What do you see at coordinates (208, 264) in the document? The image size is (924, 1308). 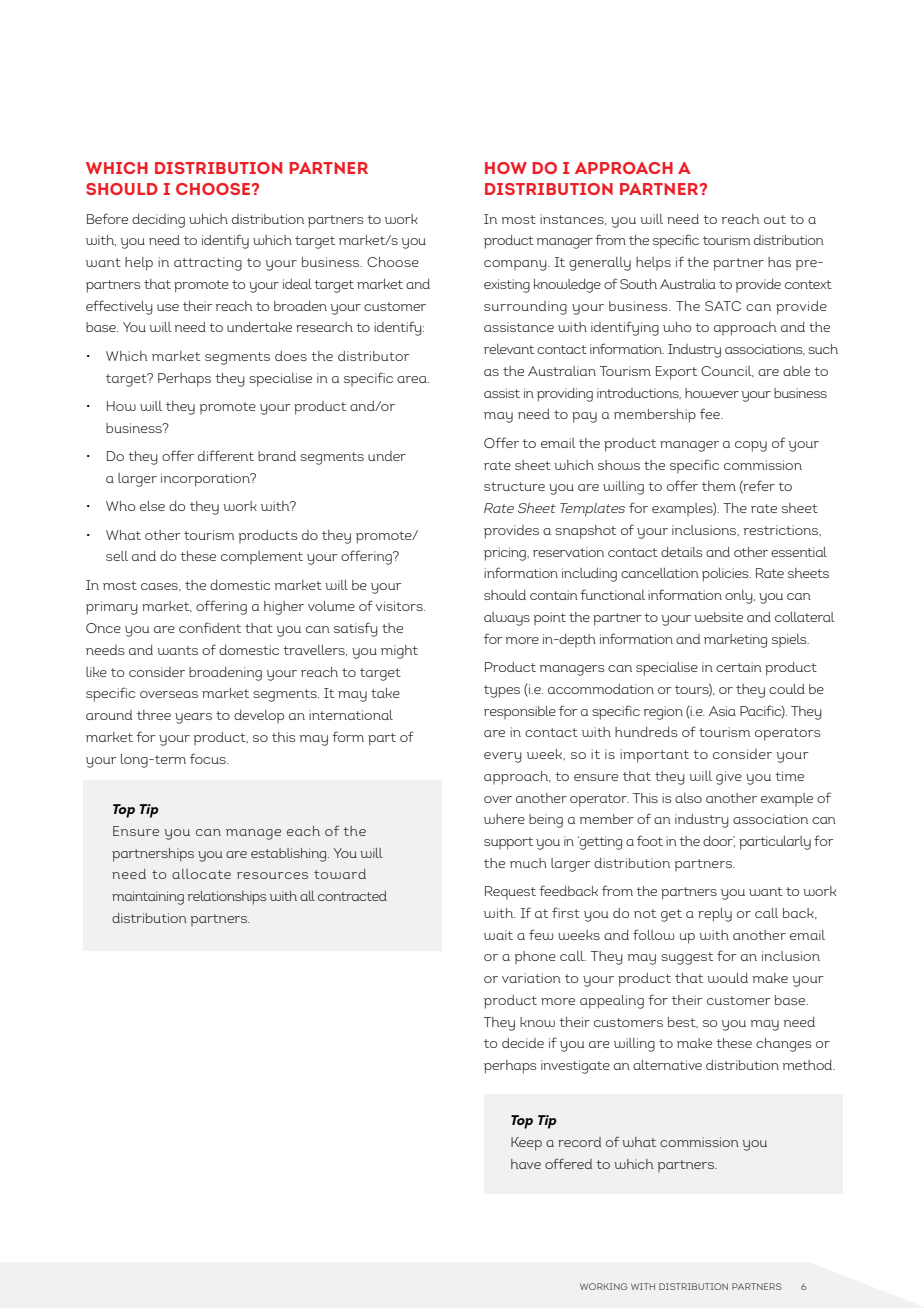 I see `attracting` at bounding box center [208, 264].
